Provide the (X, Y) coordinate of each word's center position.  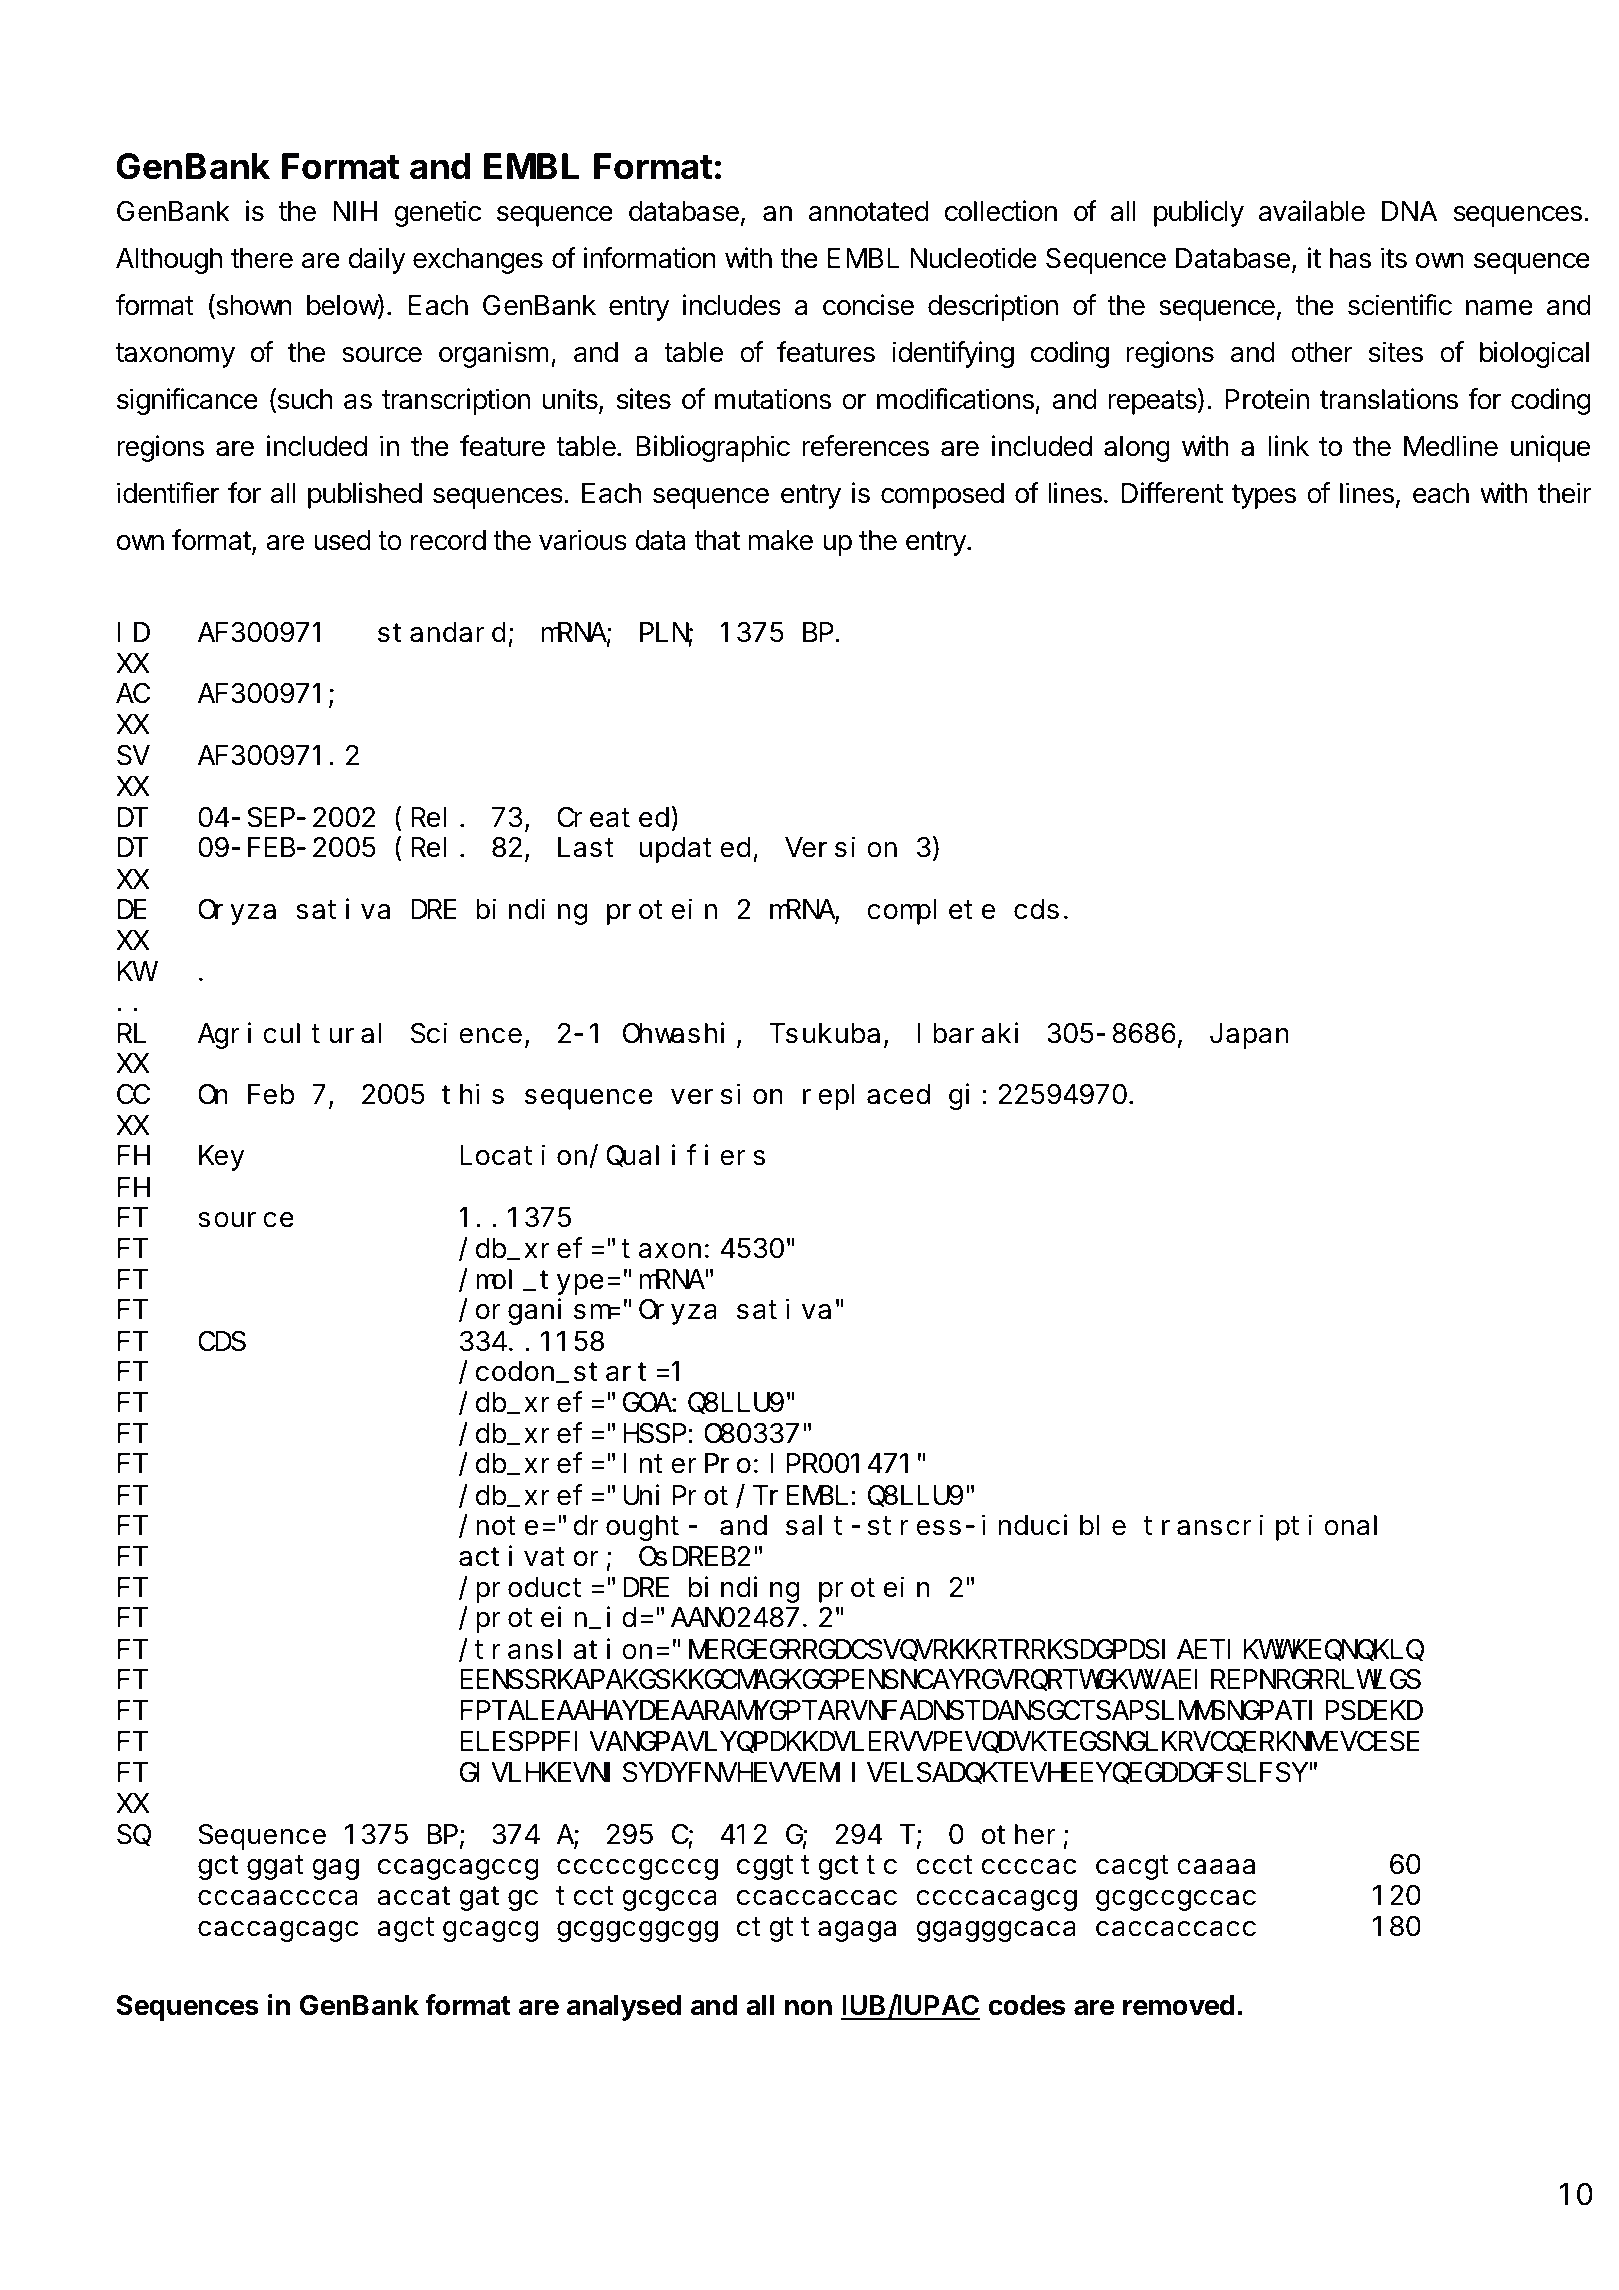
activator (529, 1556)
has (1350, 258)
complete (931, 912)
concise (868, 305)
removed (1179, 2005)
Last (586, 849)
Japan (1249, 1037)
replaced (866, 1097)
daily (377, 260)
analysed (624, 2008)
